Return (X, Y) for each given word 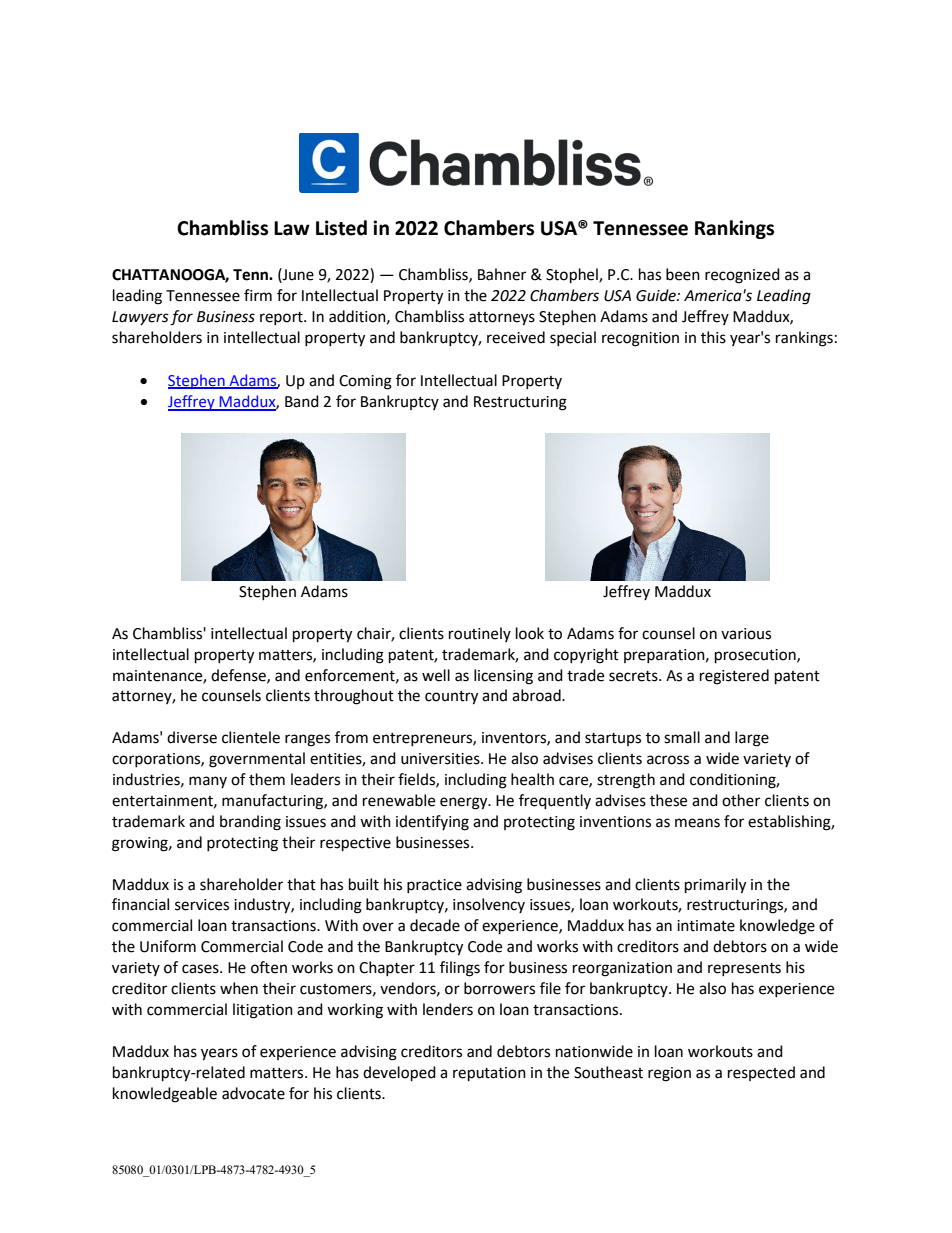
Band (302, 401)
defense (239, 676)
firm (258, 295)
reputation (489, 1074)
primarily (715, 886)
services (202, 905)
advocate (253, 1093)
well (436, 675)
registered (734, 677)
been (683, 274)
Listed (341, 228)
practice (434, 886)
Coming (365, 382)
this (713, 337)
